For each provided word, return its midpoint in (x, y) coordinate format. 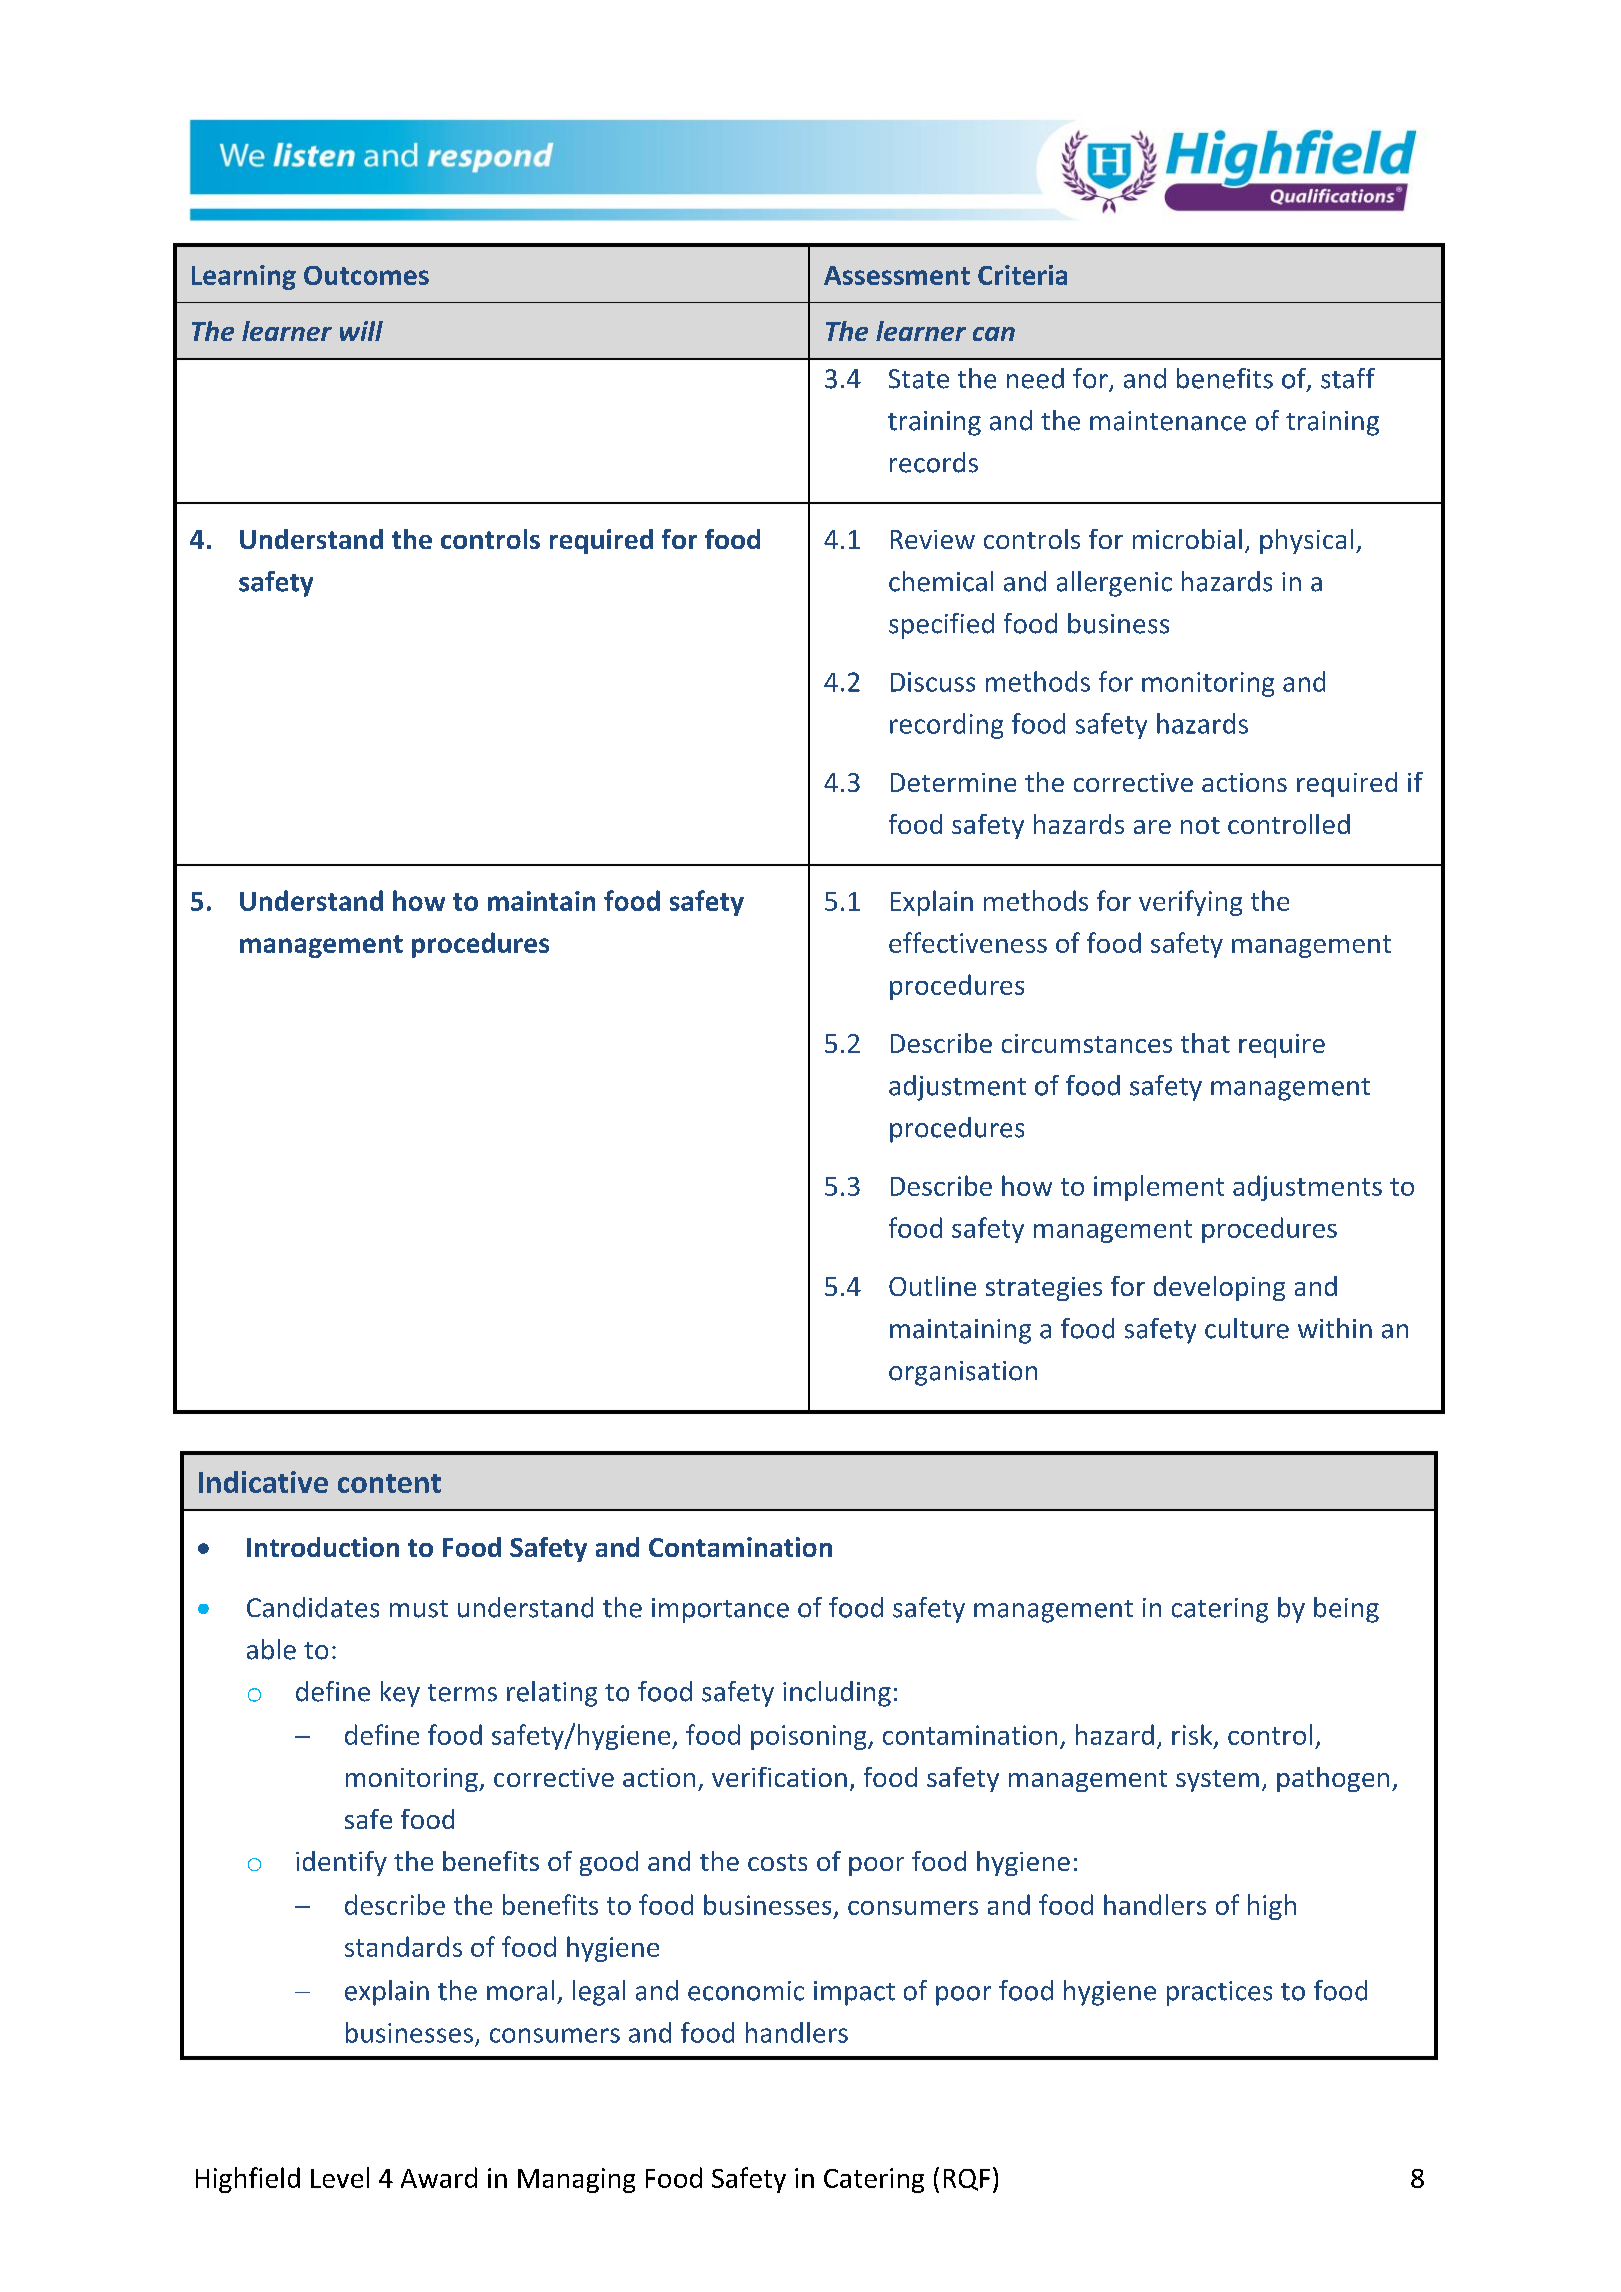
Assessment (897, 275)
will (361, 331)
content (389, 1483)
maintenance (1168, 421)
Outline (932, 1286)
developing (1219, 1288)
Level (340, 2177)
